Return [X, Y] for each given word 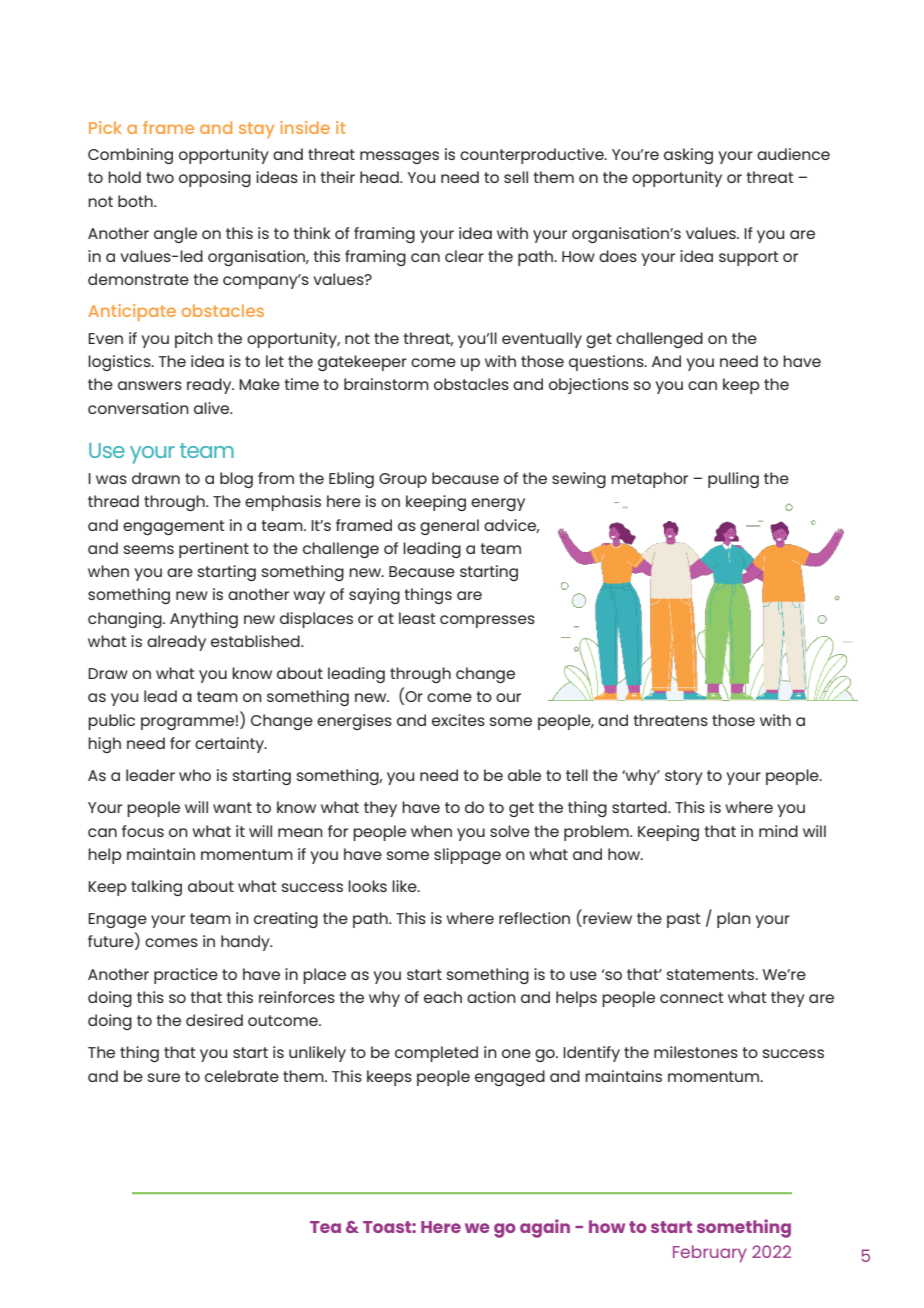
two [160, 177]
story [684, 777]
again [545, 1228]
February [710, 1254]
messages [399, 157]
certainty [230, 745]
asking [688, 156]
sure [164, 1077]
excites [458, 720]
